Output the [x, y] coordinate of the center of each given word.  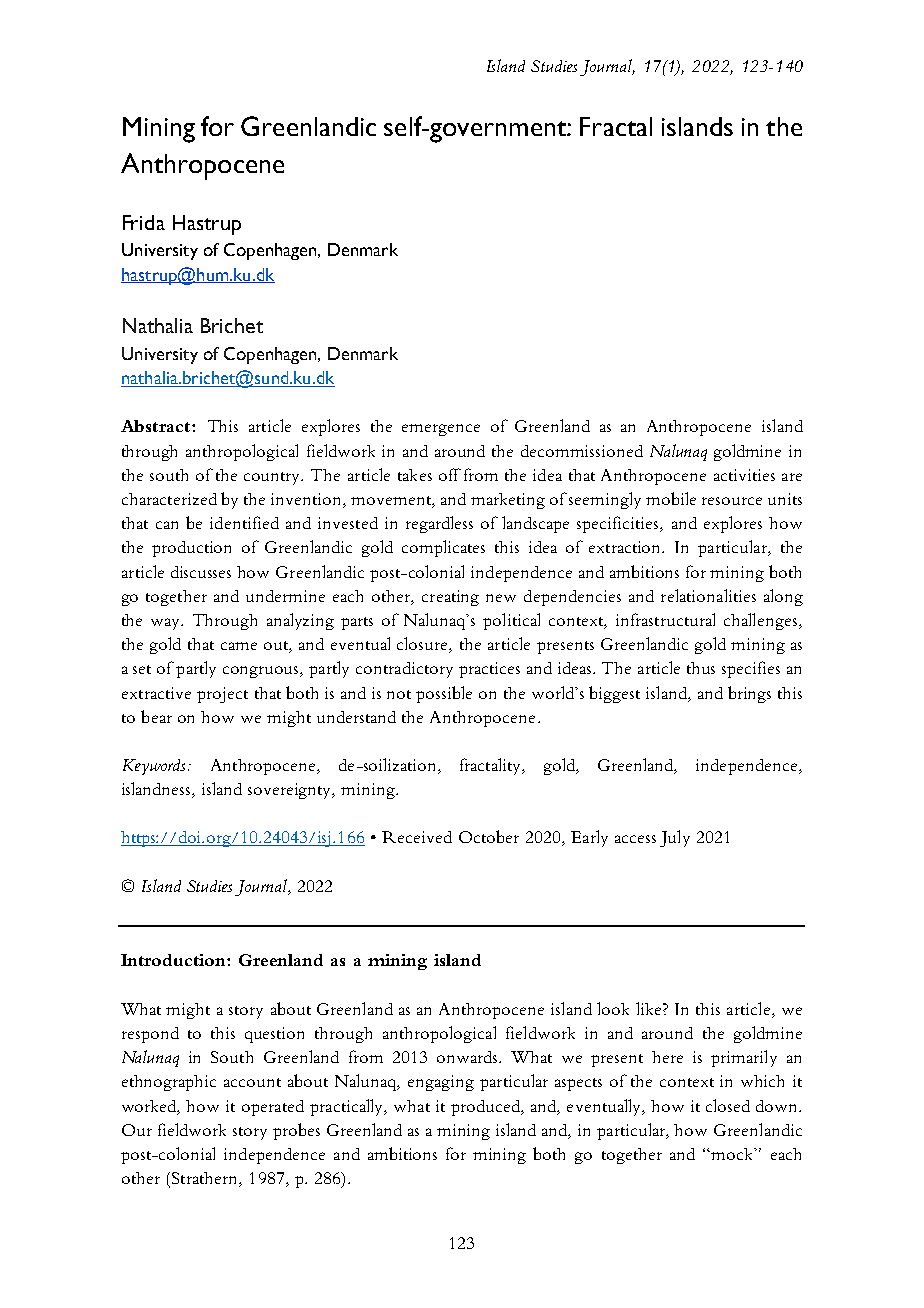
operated [273, 1108]
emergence [441, 430]
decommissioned [582, 451]
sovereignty [291, 791]
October [489, 836]
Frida [144, 222]
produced [487, 1108]
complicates [443, 548]
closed [728, 1105]
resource [732, 501]
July [675, 838]
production [191, 549]
